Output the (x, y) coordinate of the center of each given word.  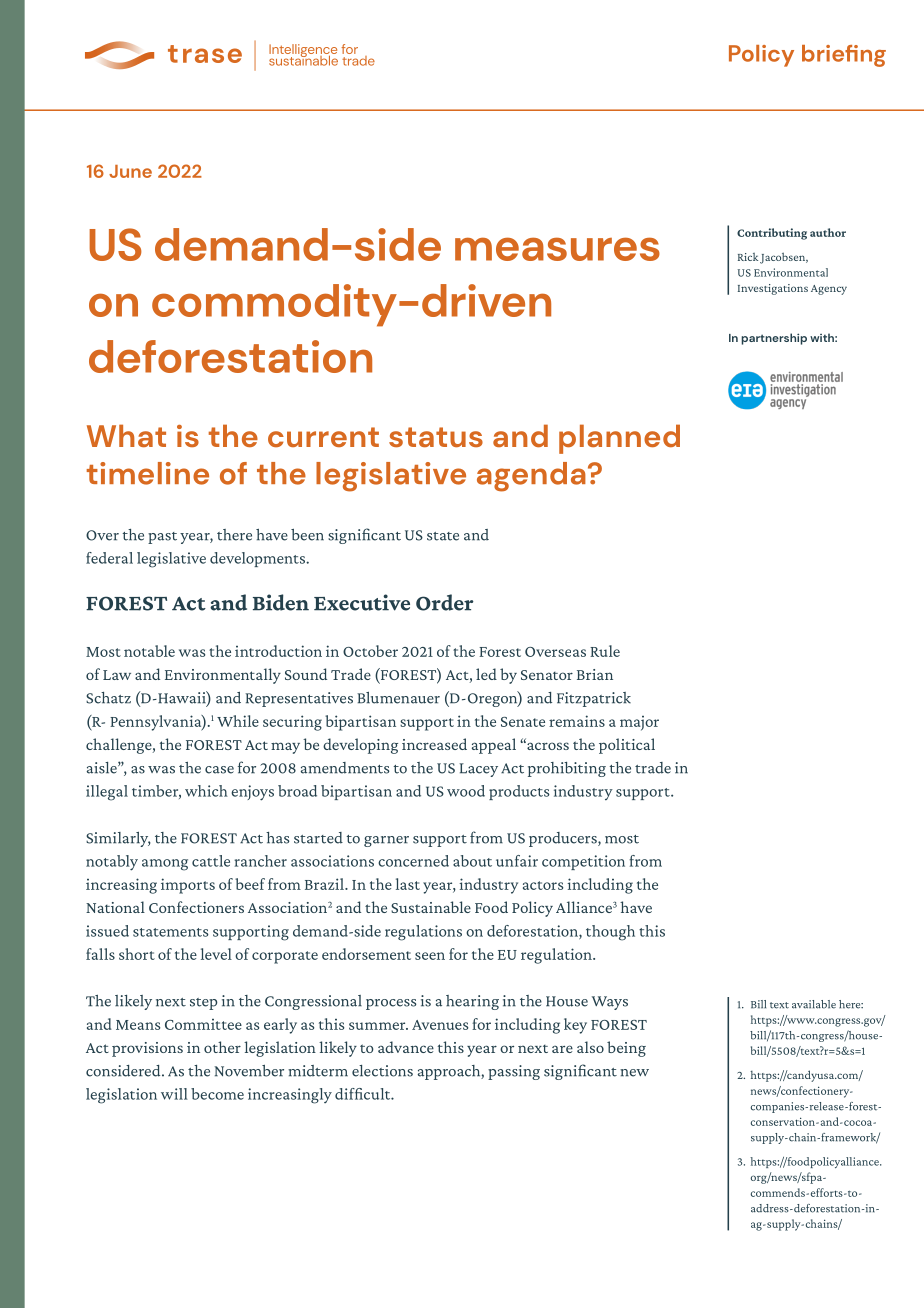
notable (149, 651)
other (222, 1047)
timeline (148, 473)
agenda (531, 477)
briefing (844, 56)
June (130, 171)
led (486, 674)
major (639, 723)
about (472, 861)
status (436, 437)
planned (619, 439)
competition (583, 862)
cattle (211, 861)
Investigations (773, 289)
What (126, 435)
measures (557, 249)
